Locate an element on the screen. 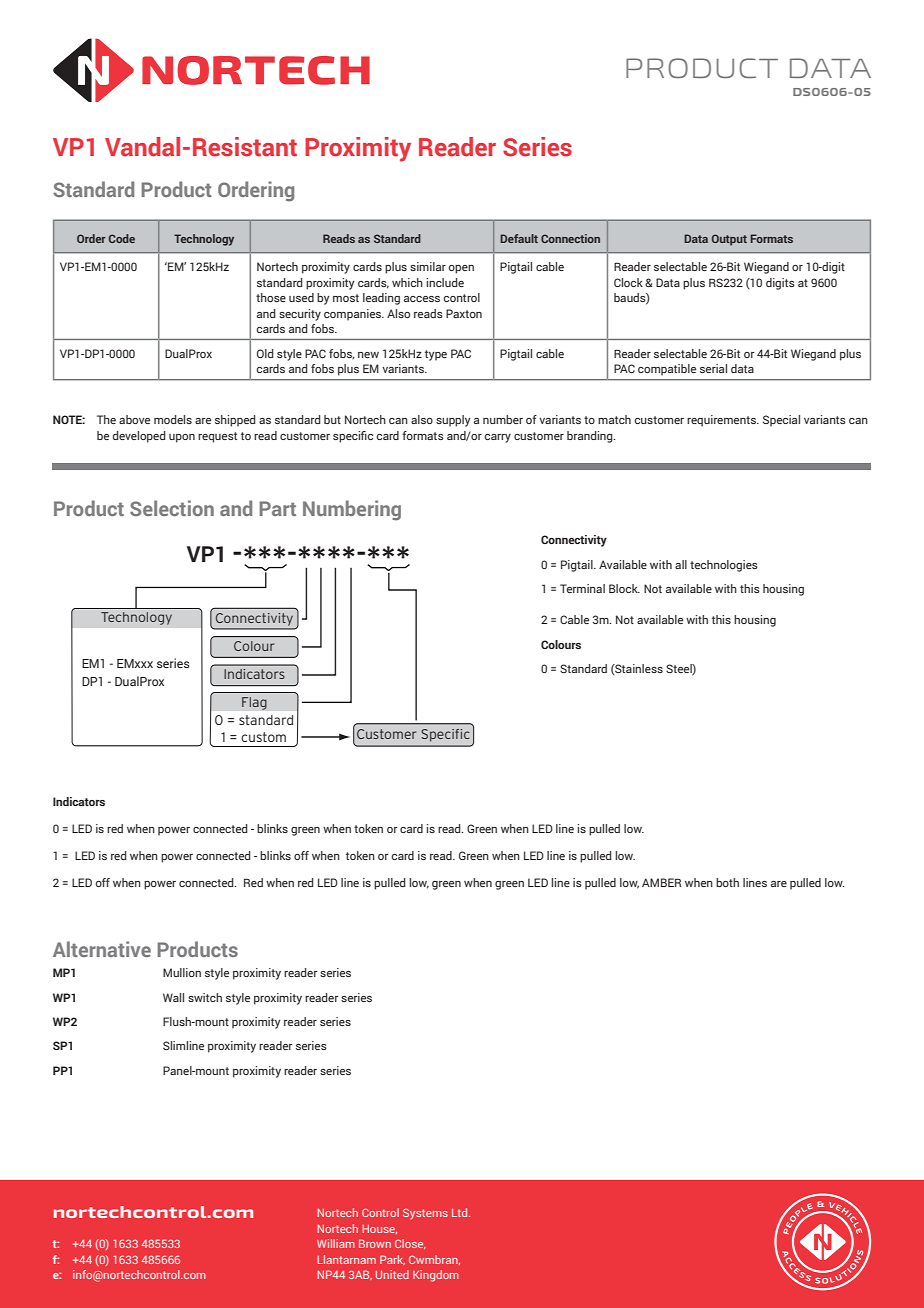 The image size is (924, 1308). Alternative is located at coordinates (102, 949).
